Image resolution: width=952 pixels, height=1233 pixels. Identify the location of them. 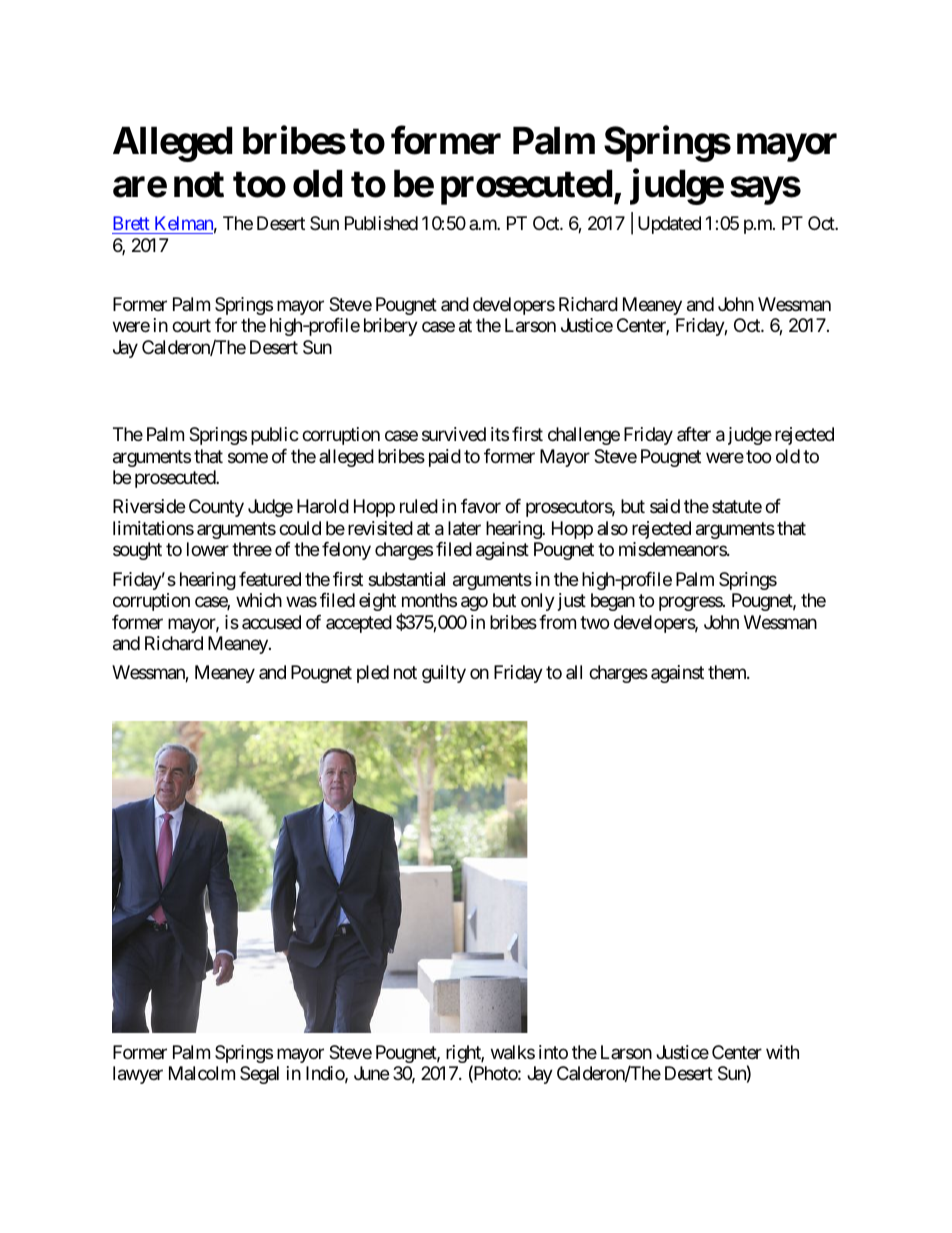
(728, 672).
